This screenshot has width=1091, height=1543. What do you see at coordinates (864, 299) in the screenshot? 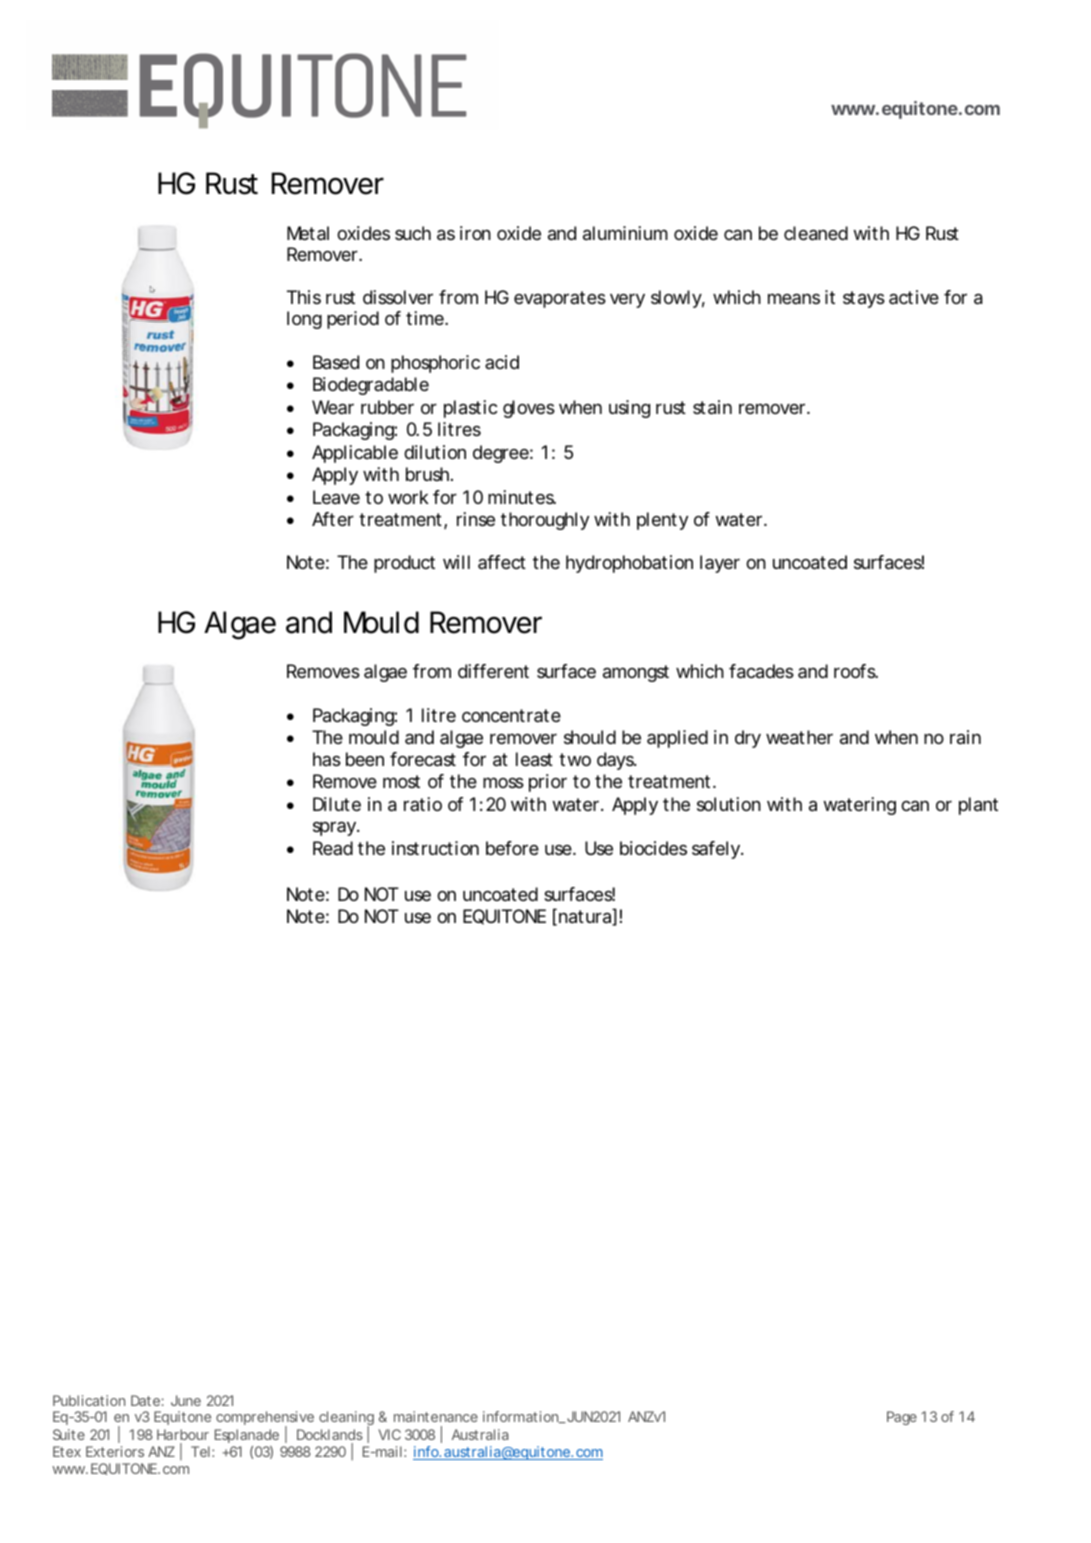
I see `stays` at bounding box center [864, 299].
